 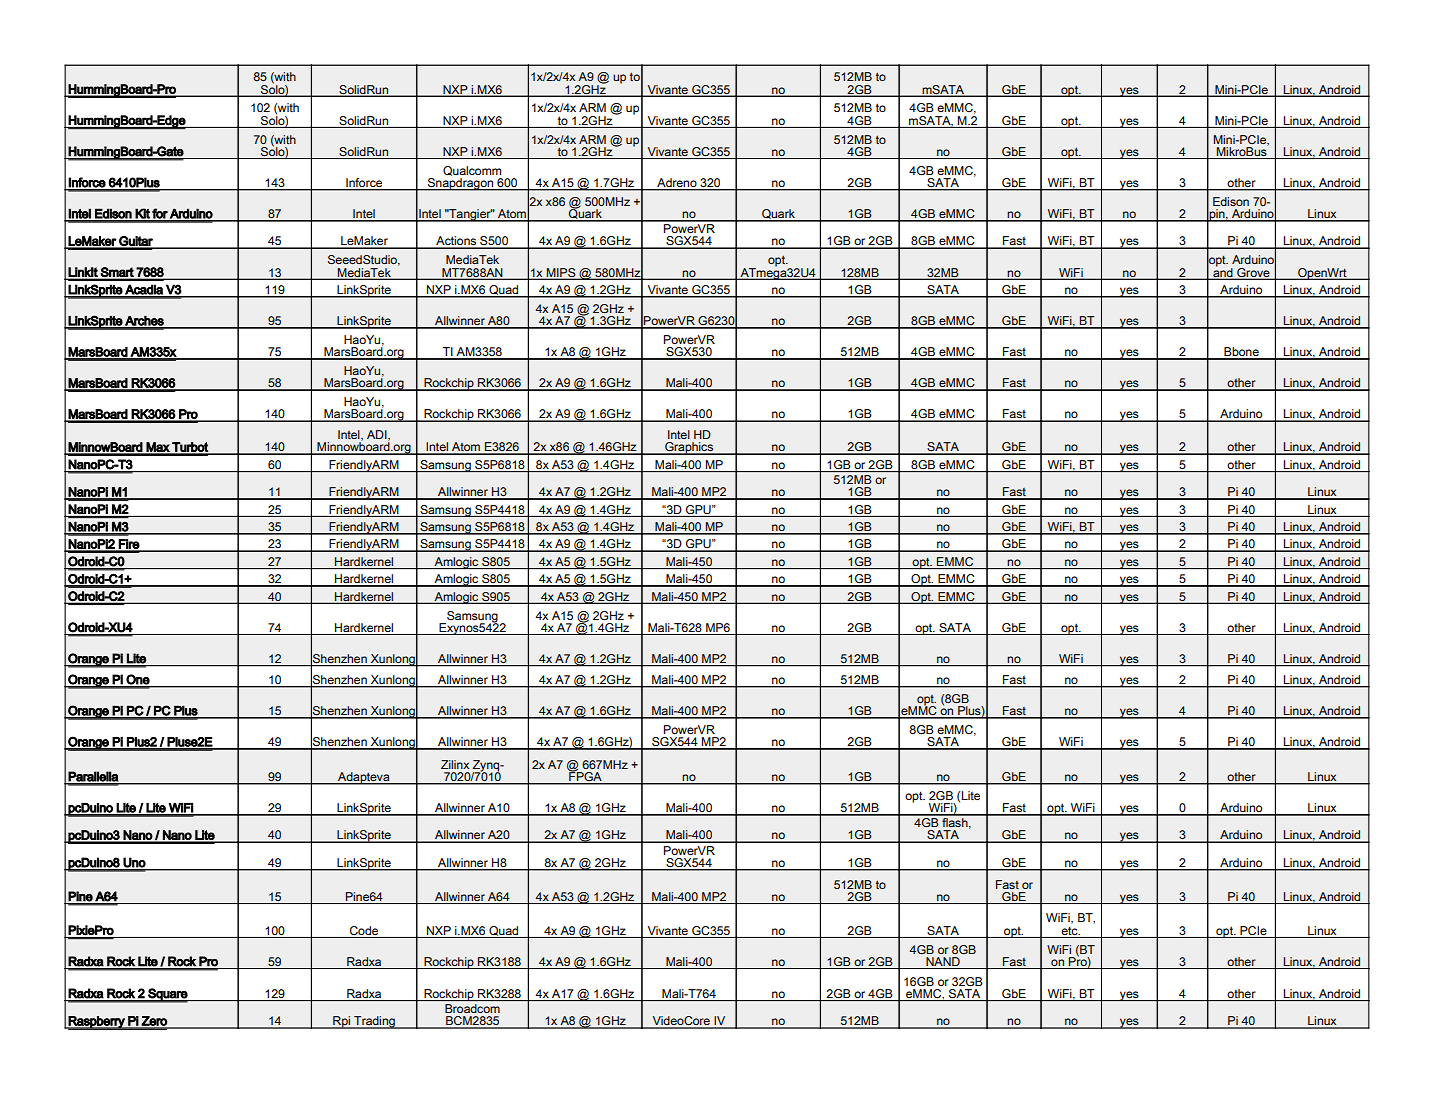 I want to click on Qualcomm, so click(x=472, y=171).
